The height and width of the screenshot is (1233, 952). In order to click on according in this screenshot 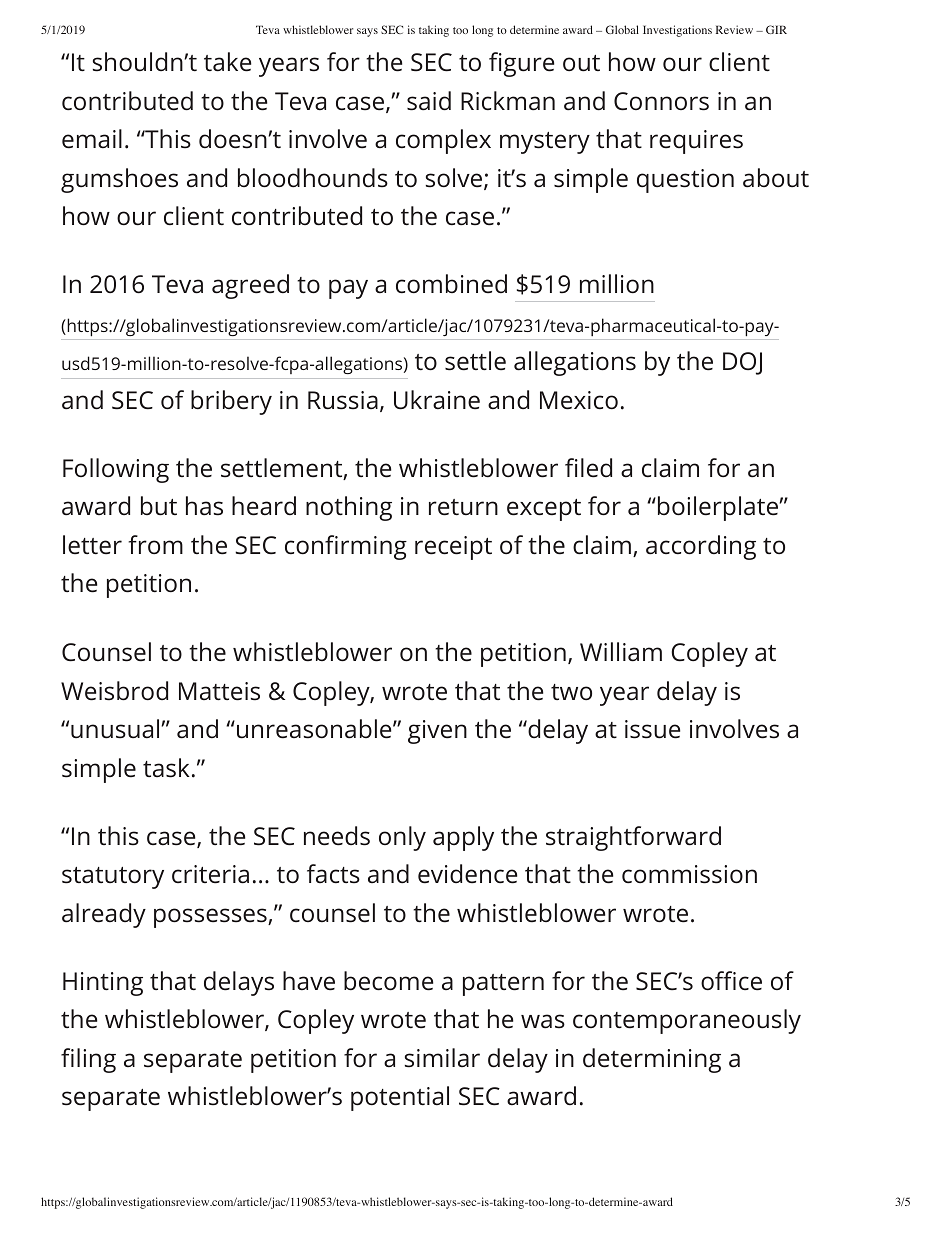, I will do `click(701, 547)`.
